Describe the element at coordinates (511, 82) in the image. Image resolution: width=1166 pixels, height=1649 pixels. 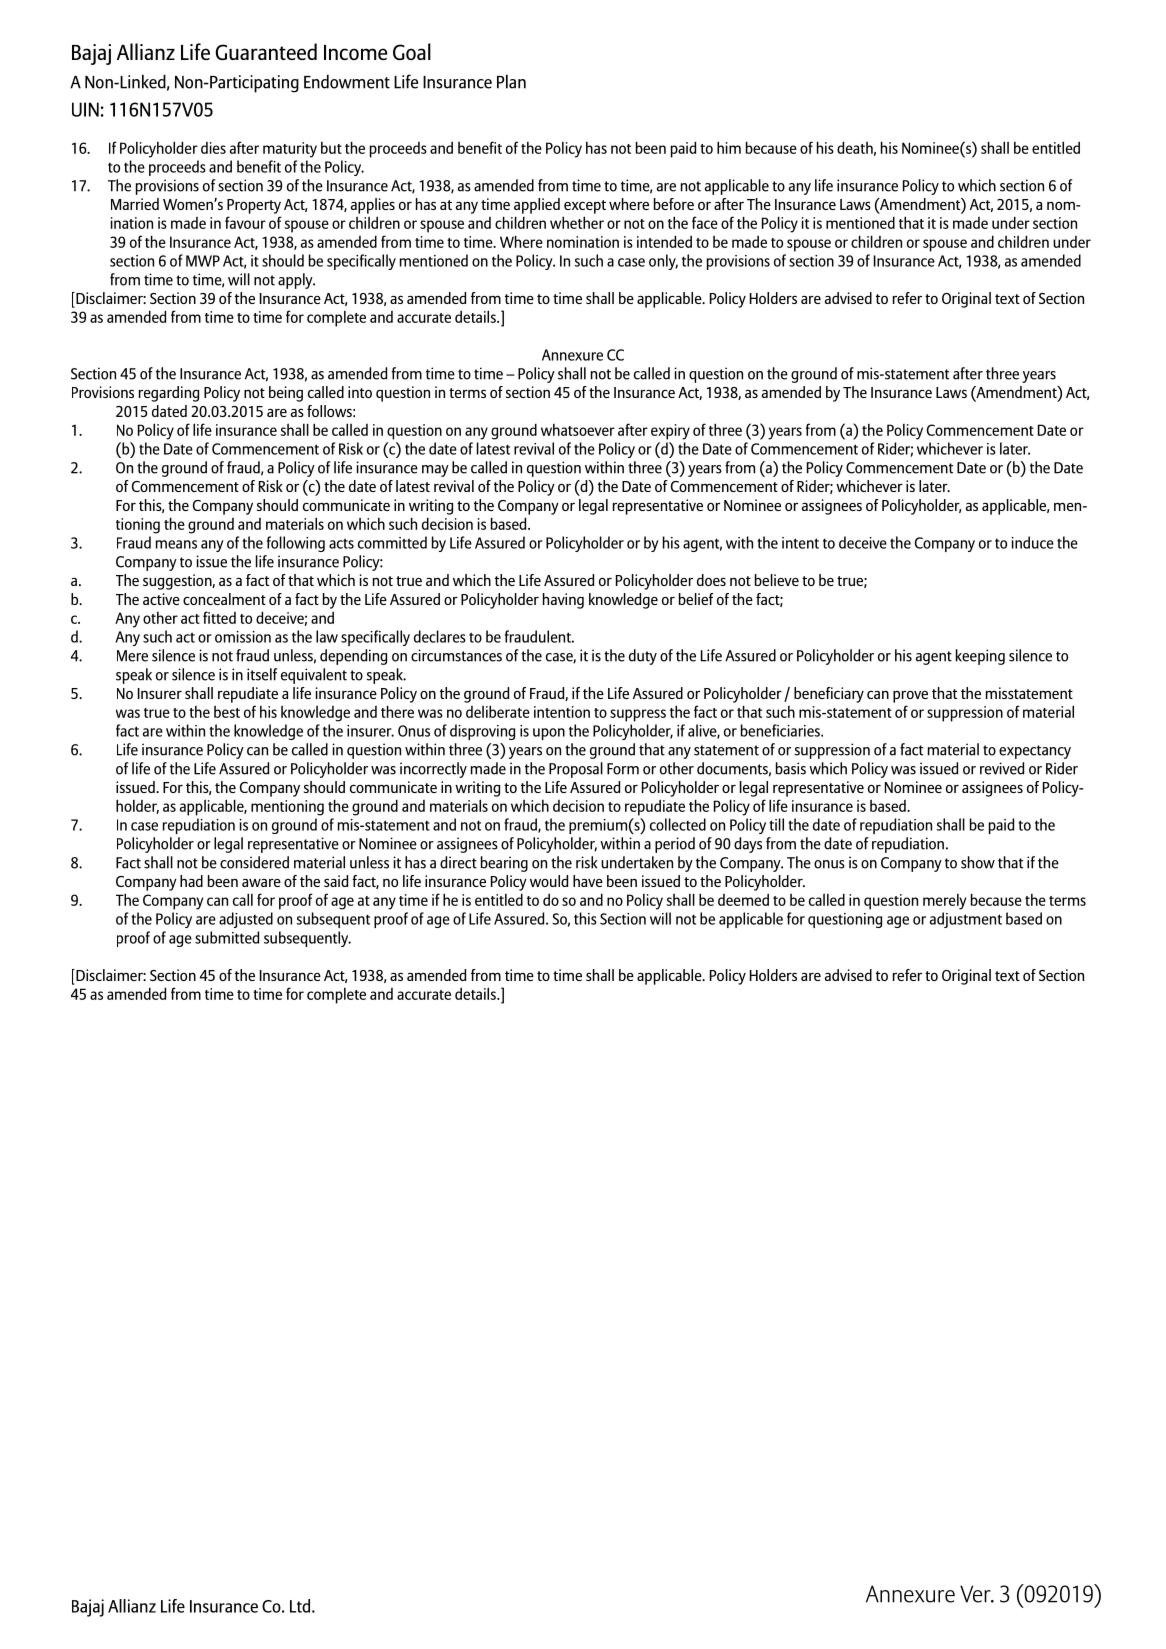
I see `Plan` at that location.
